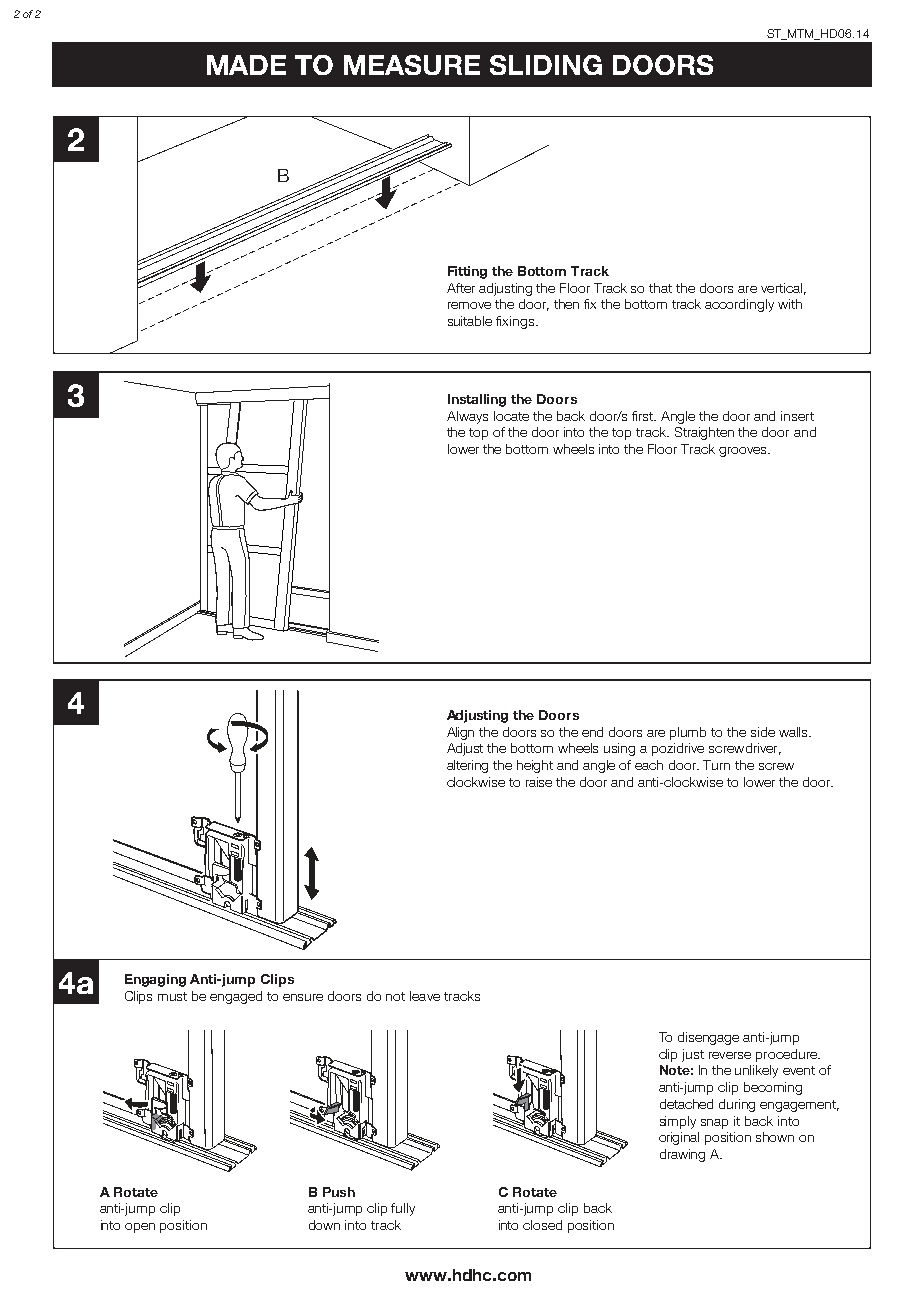 The height and width of the image is (1308, 924). What do you see at coordinates (467, 417) in the image?
I see `Always` at bounding box center [467, 417].
